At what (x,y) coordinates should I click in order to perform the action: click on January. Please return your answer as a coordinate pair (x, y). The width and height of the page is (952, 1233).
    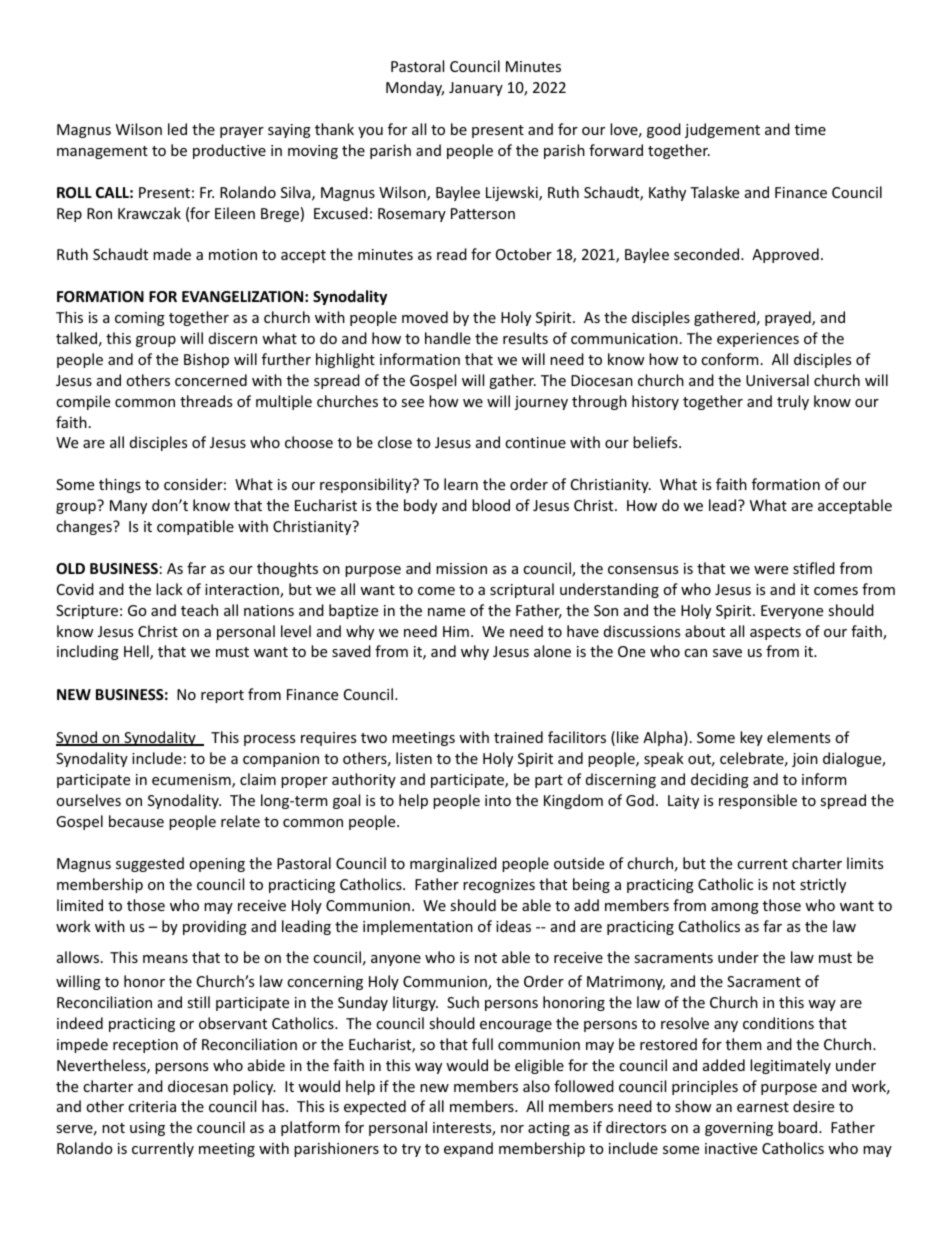
    Looking at the image, I should click on (476, 89).
